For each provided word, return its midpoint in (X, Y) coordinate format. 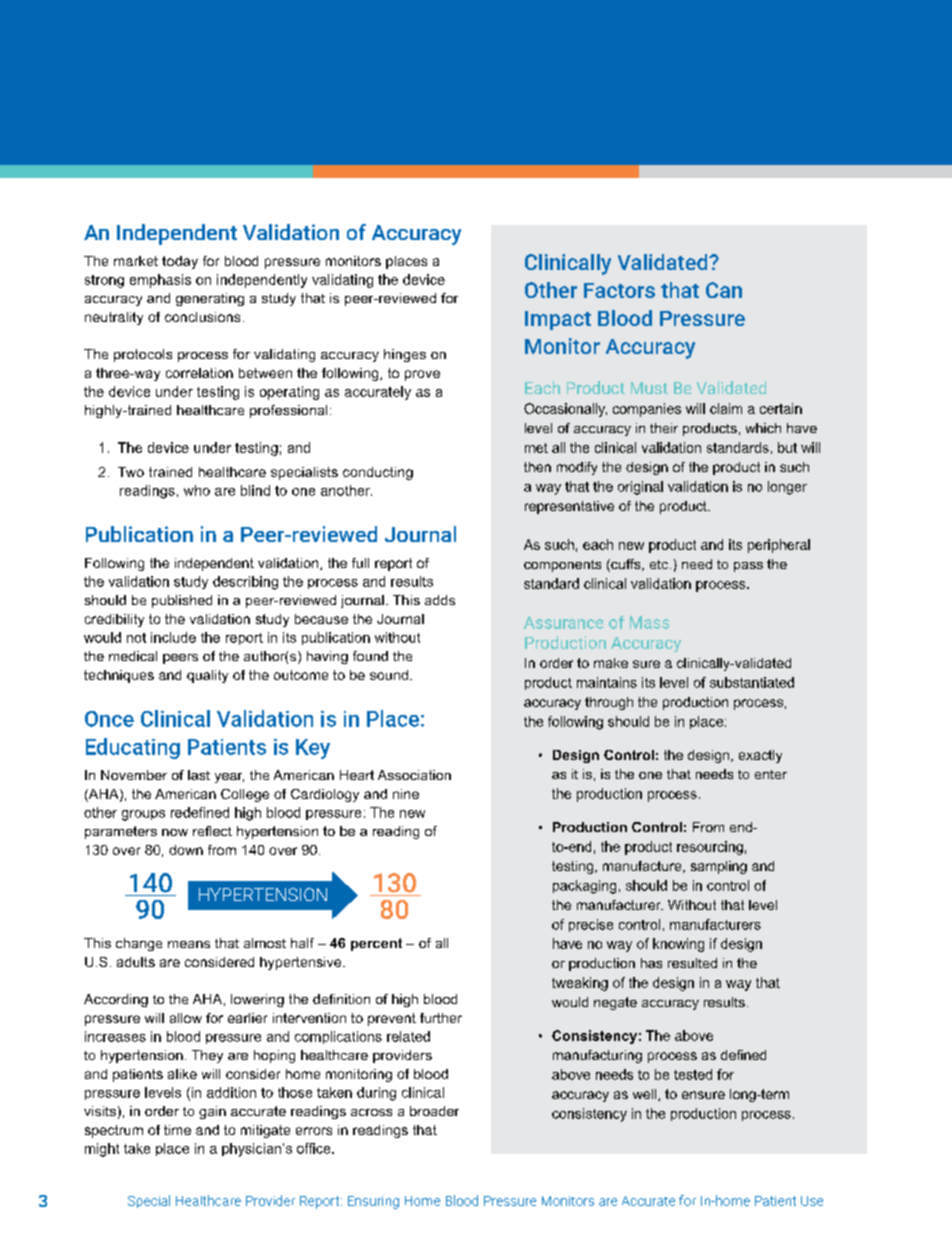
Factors (619, 290)
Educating (133, 748)
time (177, 1130)
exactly (760, 756)
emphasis (160, 281)
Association (414, 775)
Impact (558, 320)
